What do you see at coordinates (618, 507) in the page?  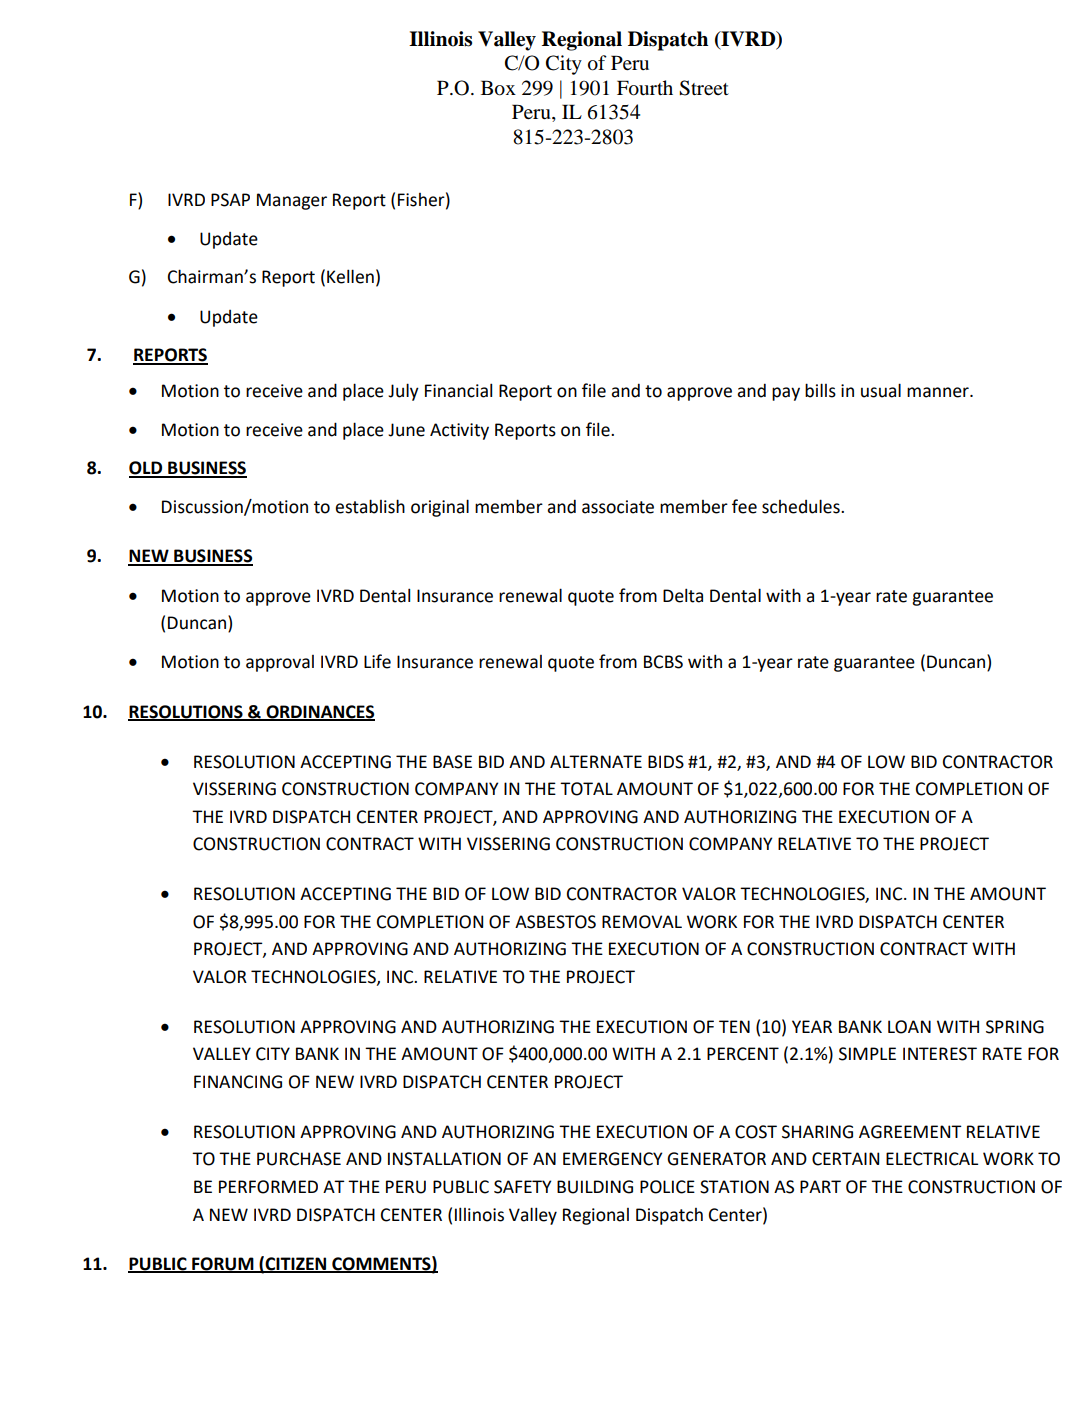 I see `associate` at bounding box center [618, 507].
